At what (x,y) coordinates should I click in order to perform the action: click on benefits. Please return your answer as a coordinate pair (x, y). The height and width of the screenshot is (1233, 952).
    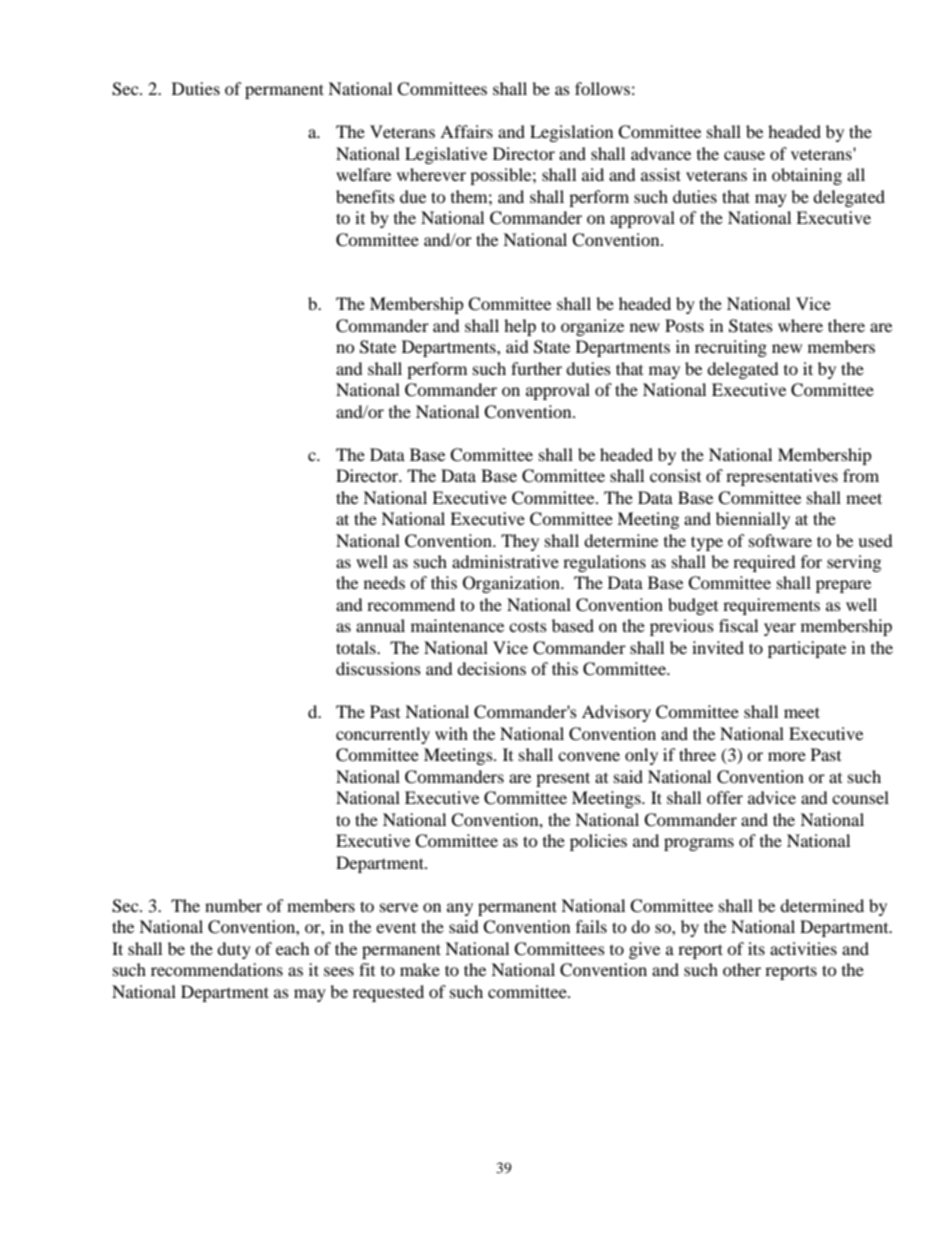
    Looking at the image, I should click on (365, 196).
